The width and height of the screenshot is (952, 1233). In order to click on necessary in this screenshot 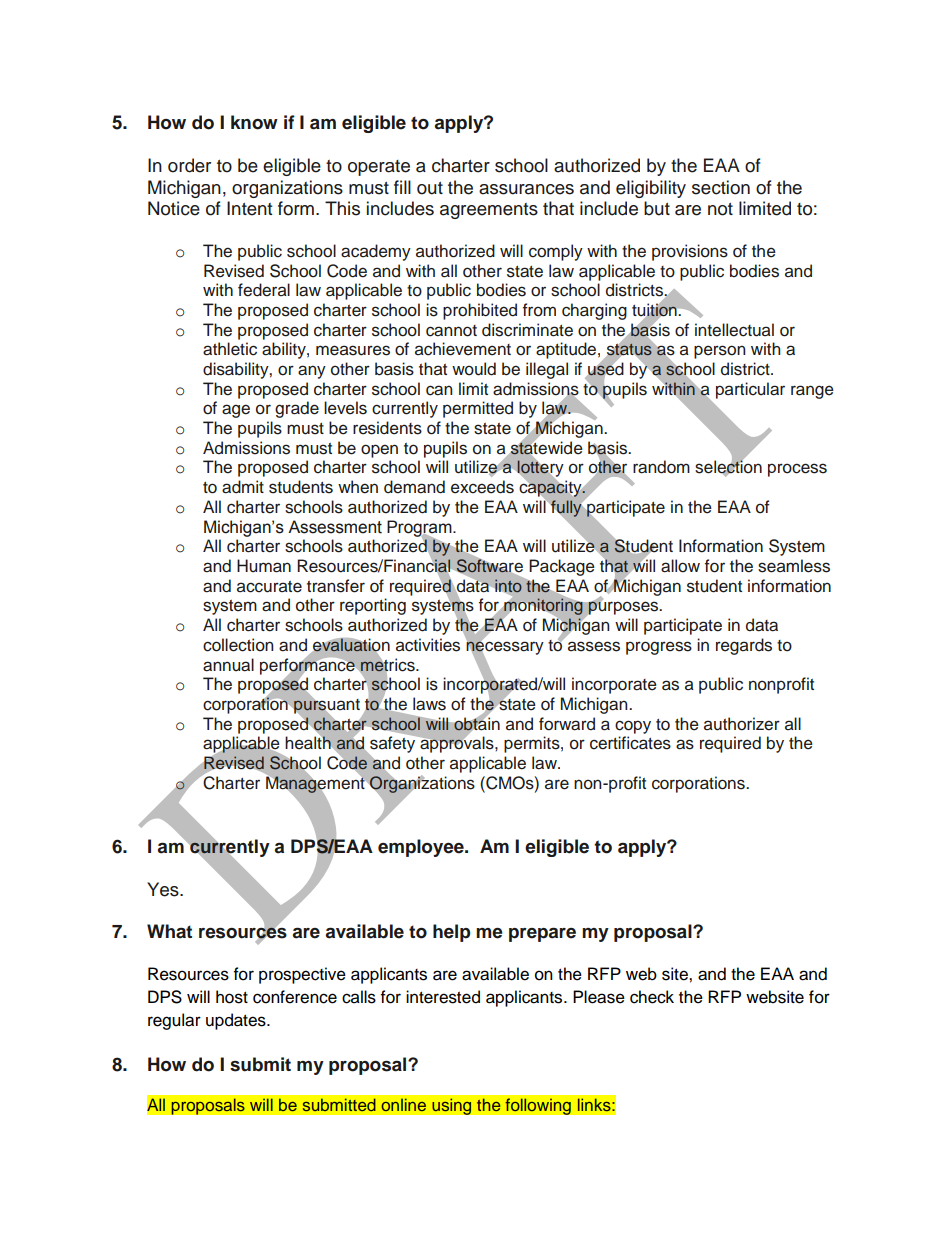, I will do `click(505, 648)`.
